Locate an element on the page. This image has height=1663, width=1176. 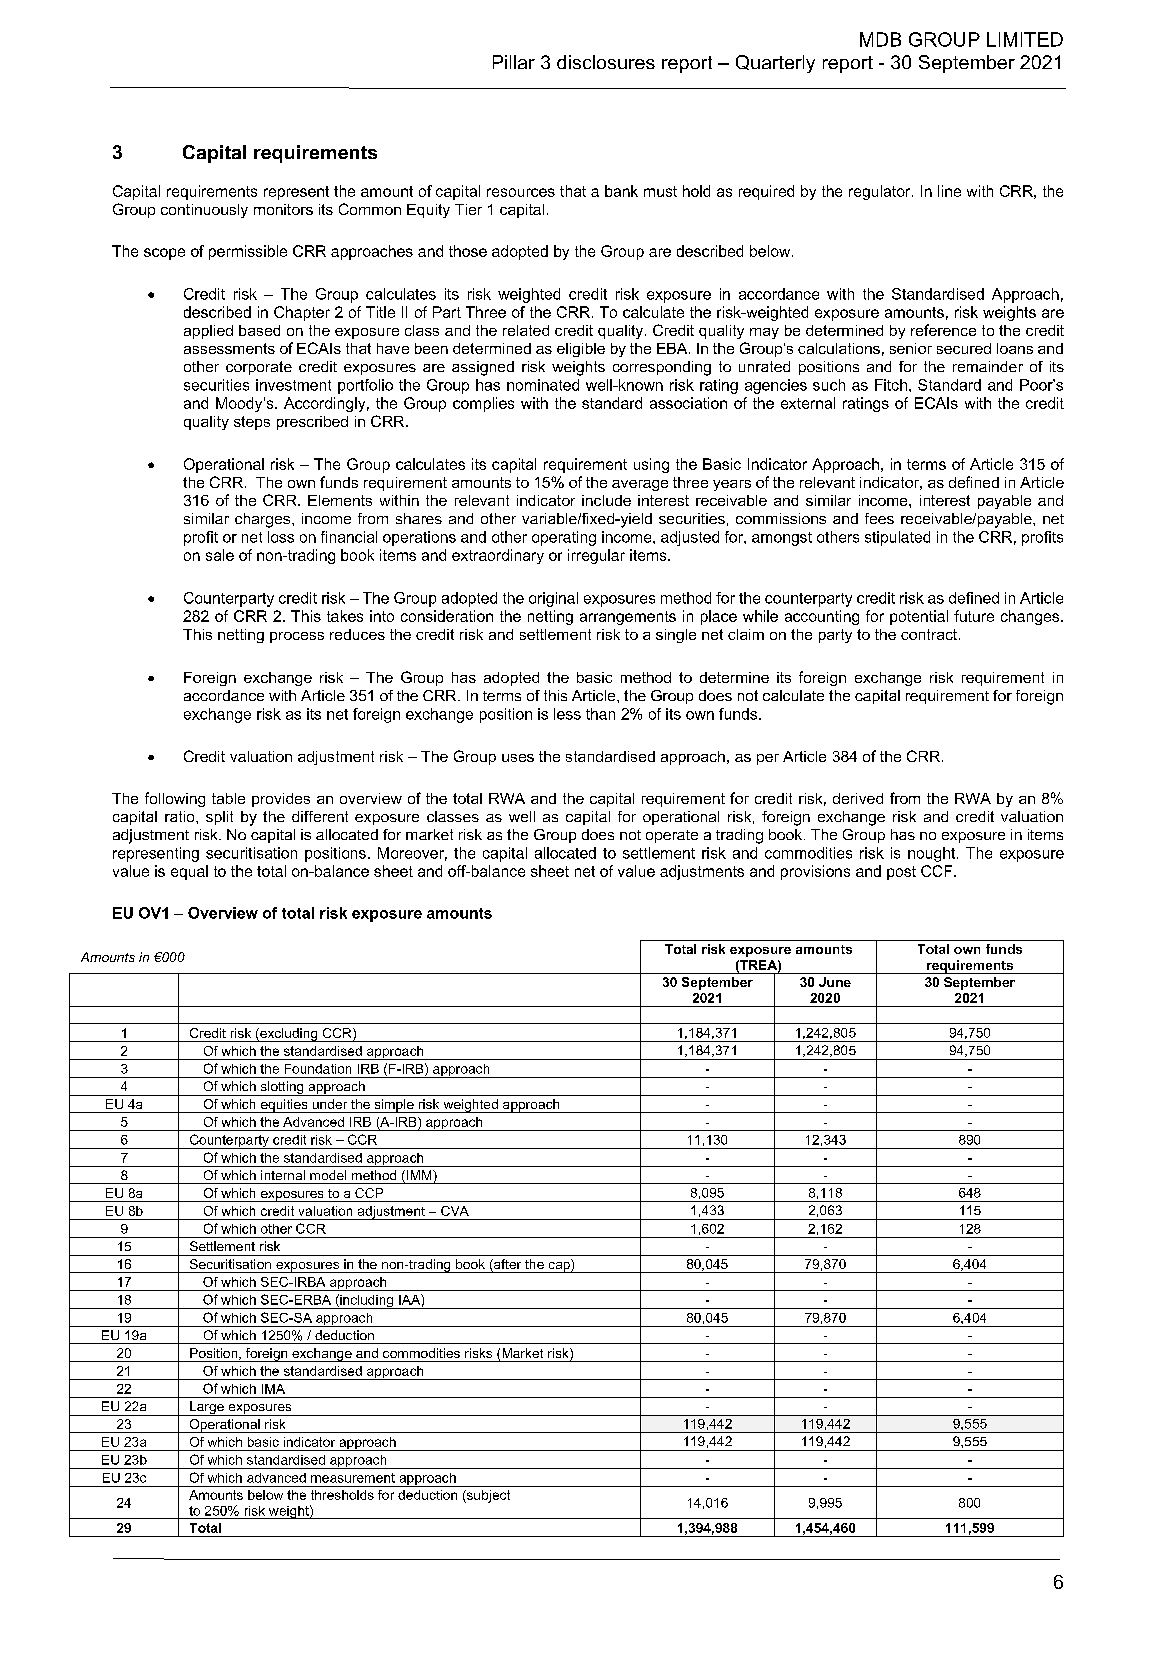
simple is located at coordinates (394, 1106).
